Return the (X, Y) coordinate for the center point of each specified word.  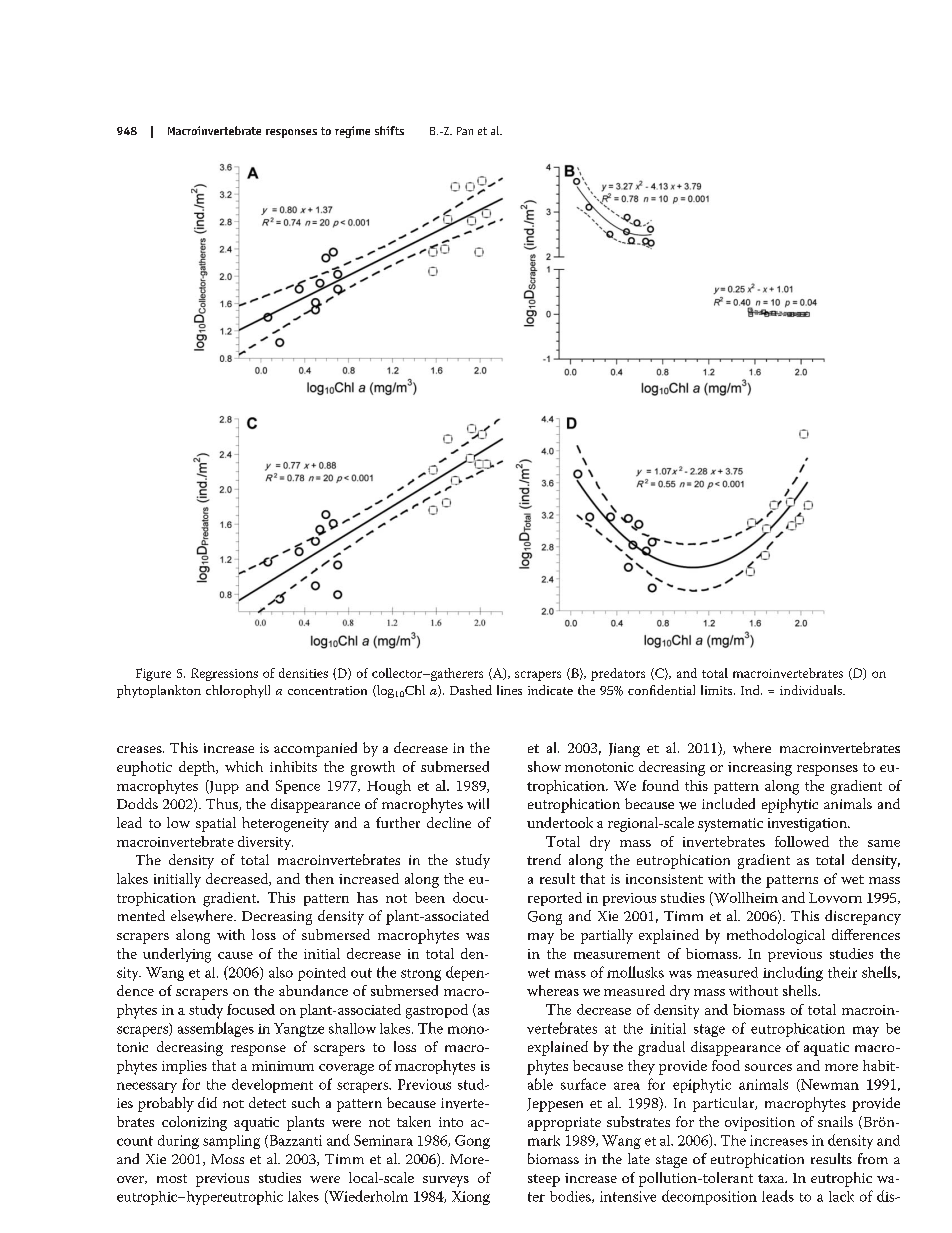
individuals (812, 690)
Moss (227, 1159)
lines (509, 690)
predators (618, 674)
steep (544, 1180)
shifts (389, 130)
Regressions (224, 674)
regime (352, 132)
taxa (772, 1178)
